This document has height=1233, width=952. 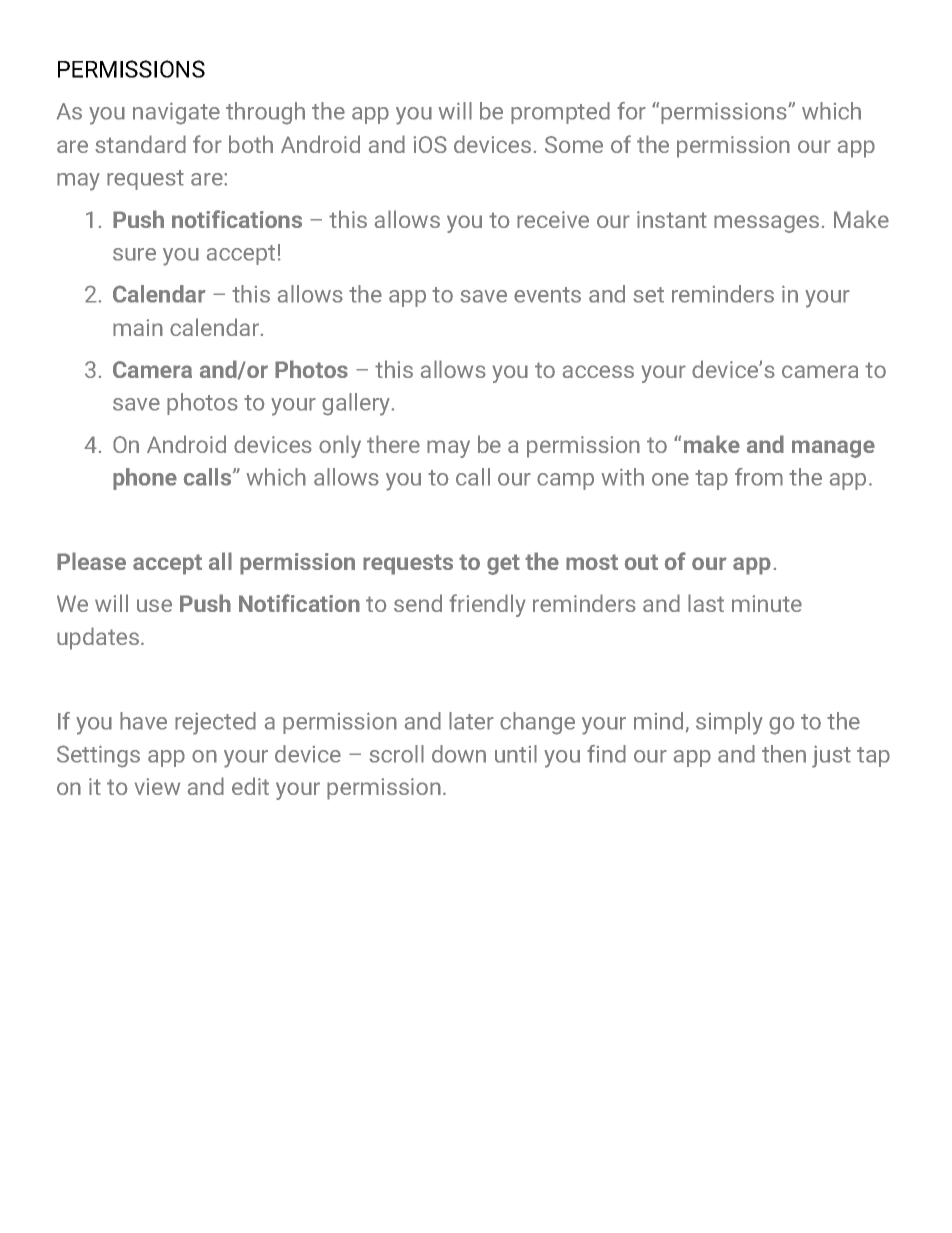 What do you see at coordinates (176, 113) in the document?
I see `navigate` at bounding box center [176, 113].
